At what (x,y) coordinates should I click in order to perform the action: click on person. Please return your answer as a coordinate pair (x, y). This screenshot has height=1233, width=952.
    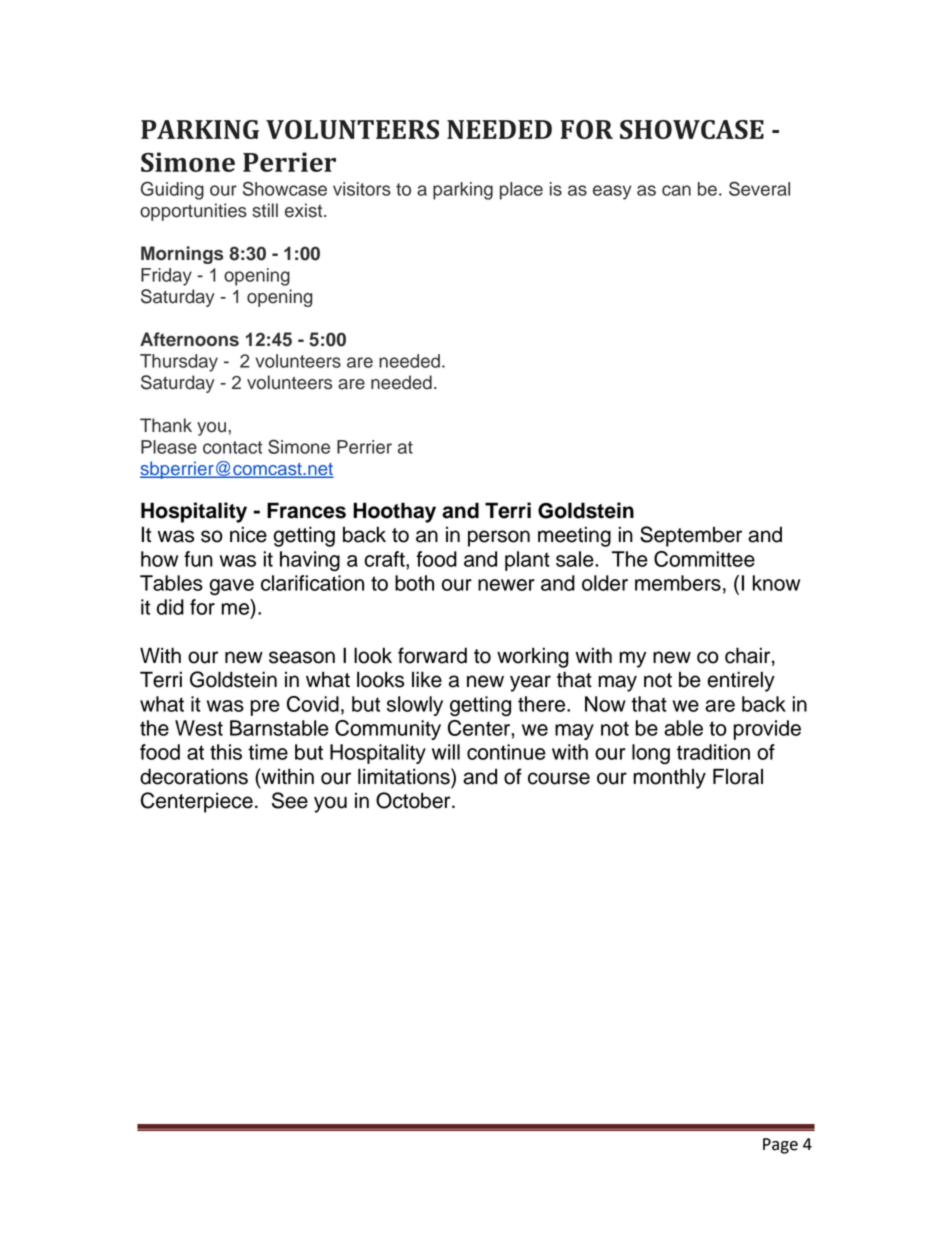
    Looking at the image, I should click on (499, 538).
